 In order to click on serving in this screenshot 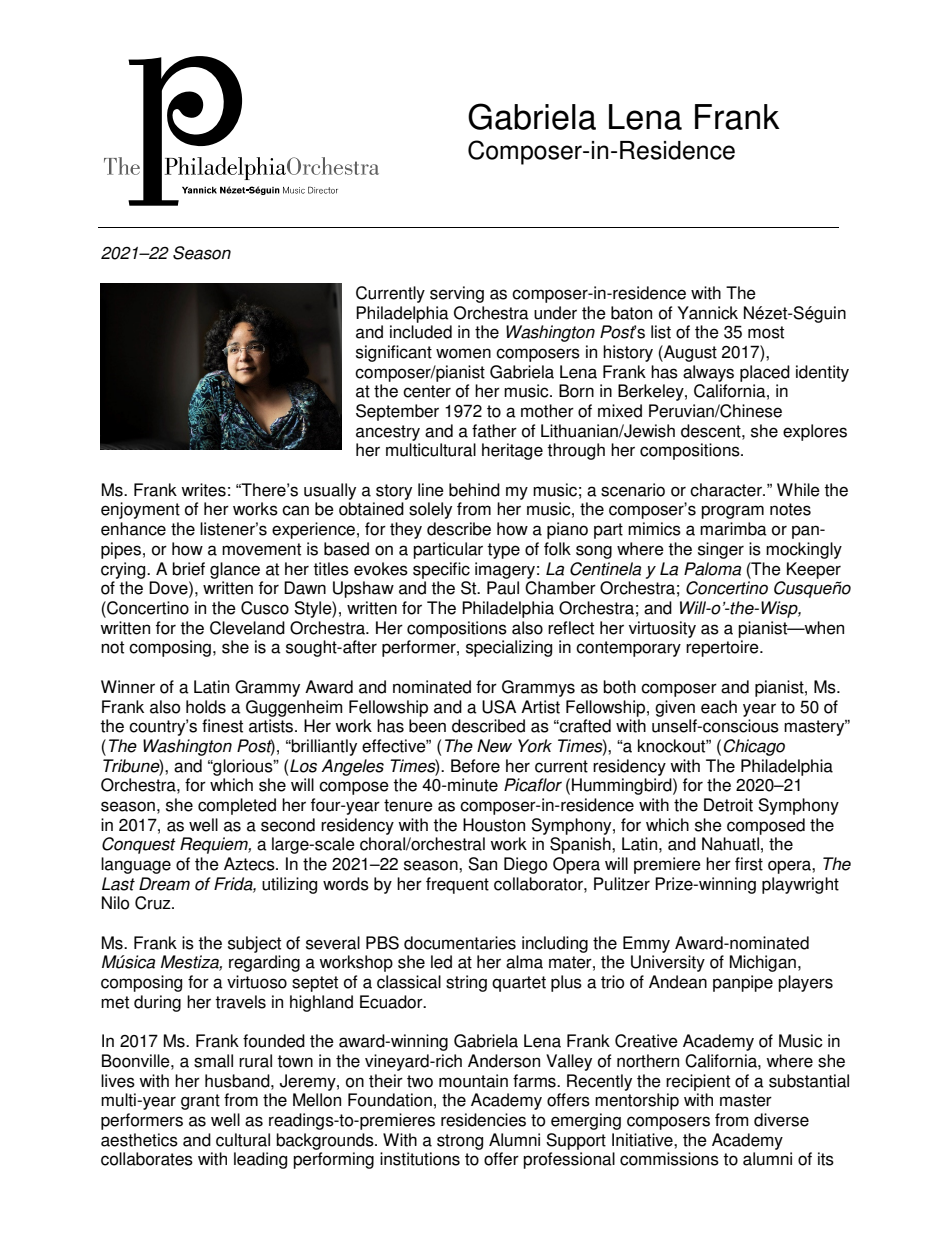, I will do `click(457, 294)`.
